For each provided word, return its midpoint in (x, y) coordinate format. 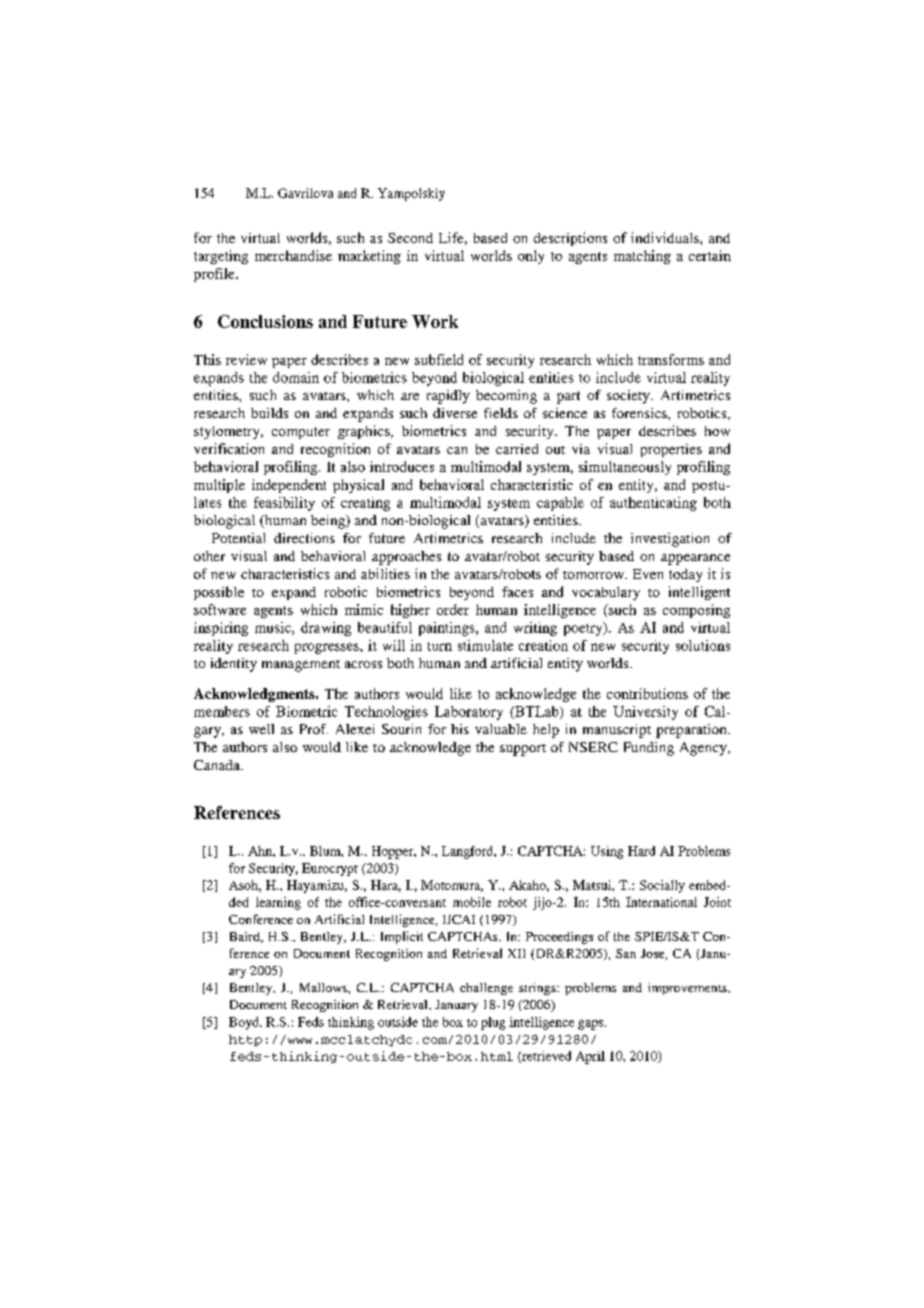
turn (440, 646)
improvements (688, 989)
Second (410, 238)
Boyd (245, 1023)
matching (642, 257)
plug (493, 1023)
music (274, 628)
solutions (703, 645)
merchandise (293, 255)
